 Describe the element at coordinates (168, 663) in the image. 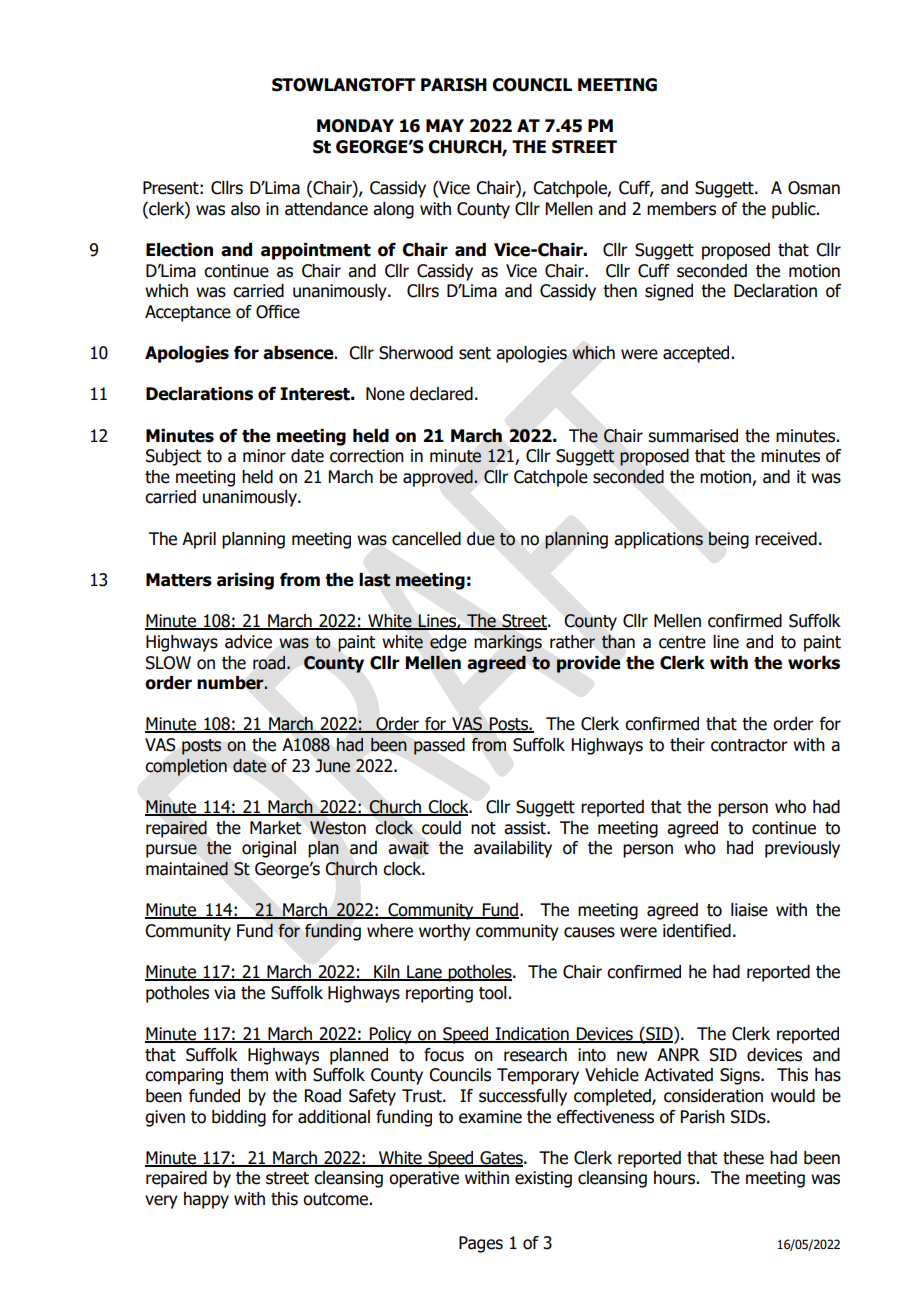

I see `SLOW` at that location.
